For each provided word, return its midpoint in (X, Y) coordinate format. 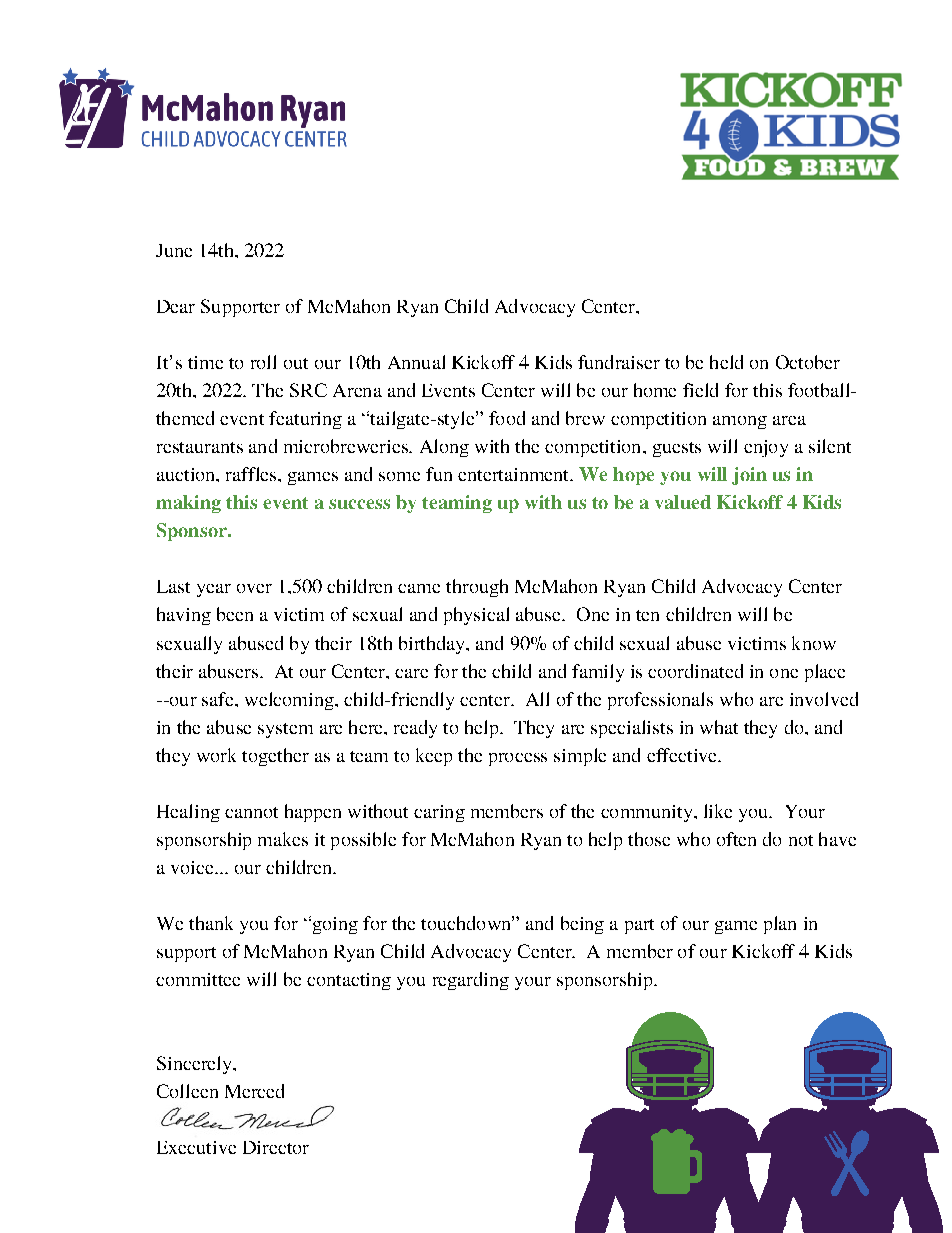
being (582, 925)
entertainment (515, 474)
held (726, 362)
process (518, 759)
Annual (416, 362)
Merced (254, 1091)
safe (219, 699)
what (719, 727)
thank (211, 923)
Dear (176, 306)
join (749, 476)
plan (780, 925)
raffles (252, 474)
